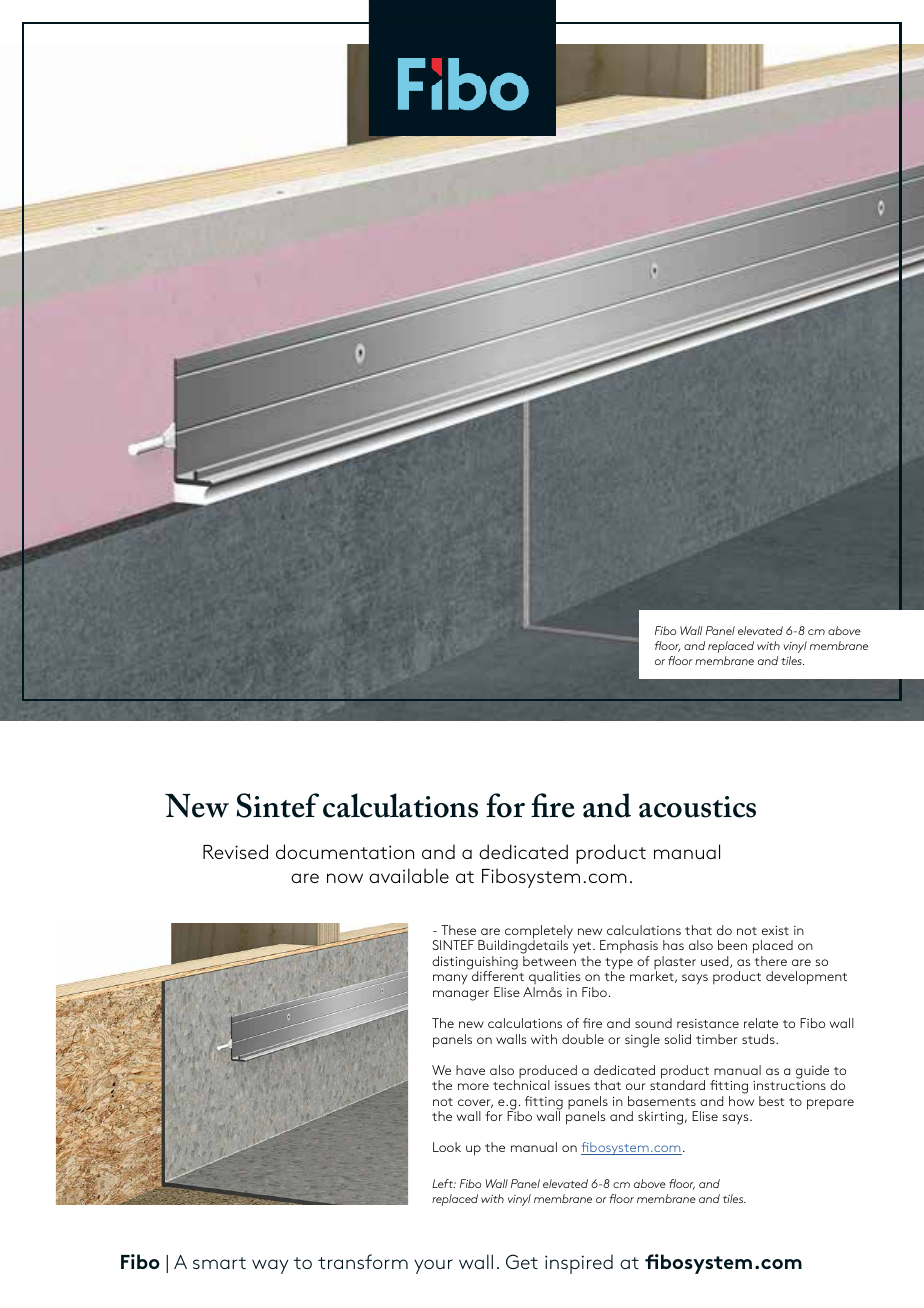 This screenshot has height=1308, width=924. What do you see at coordinates (409, 875) in the screenshot?
I see `available` at bounding box center [409, 875].
